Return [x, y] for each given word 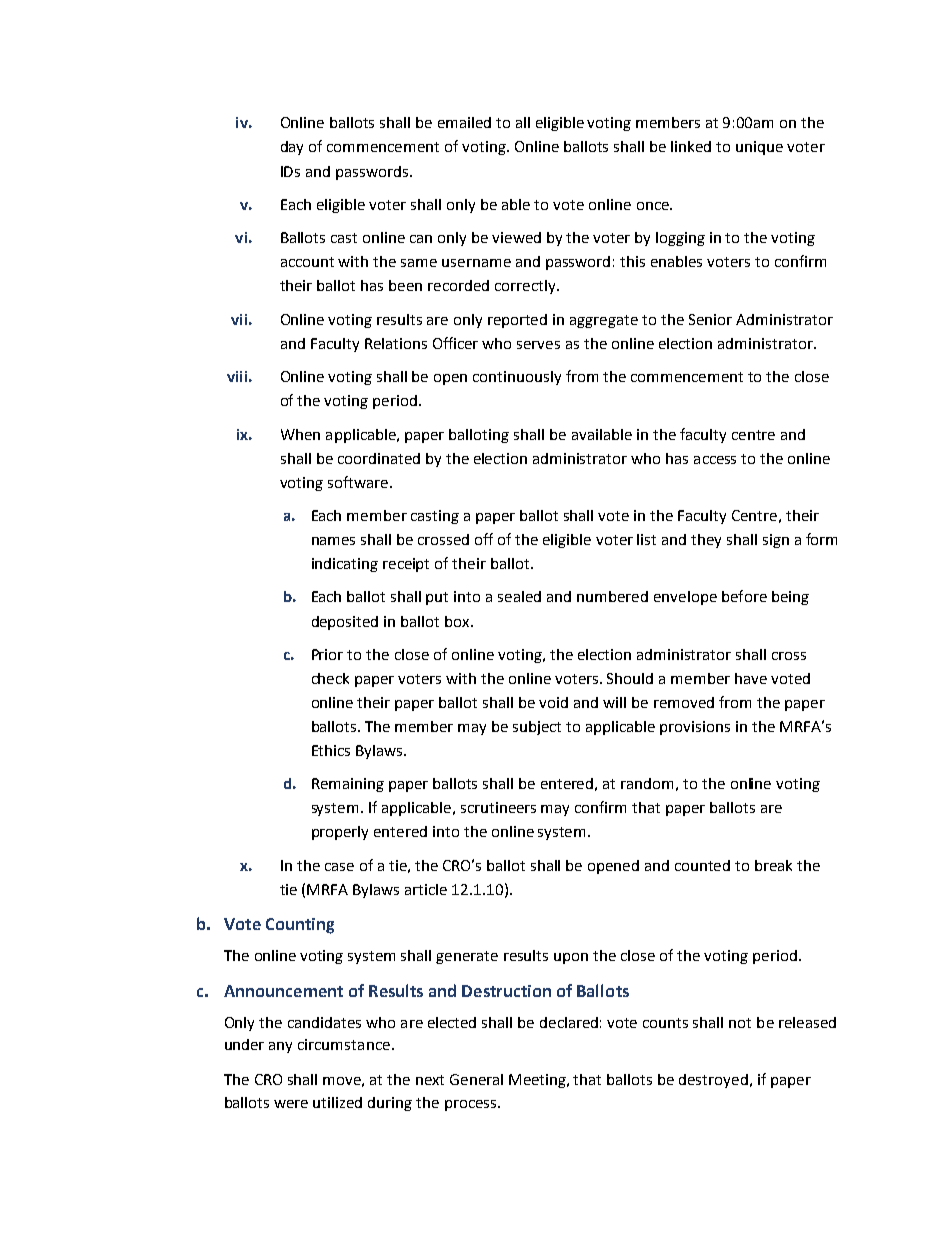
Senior [710, 319]
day [292, 148]
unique [759, 148]
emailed [464, 122]
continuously [517, 378]
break [773, 865]
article [426, 889]
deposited [345, 623]
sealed [519, 596]
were [291, 1104]
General [476, 1079]
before [744, 596]
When [300, 434]
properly [340, 833]
